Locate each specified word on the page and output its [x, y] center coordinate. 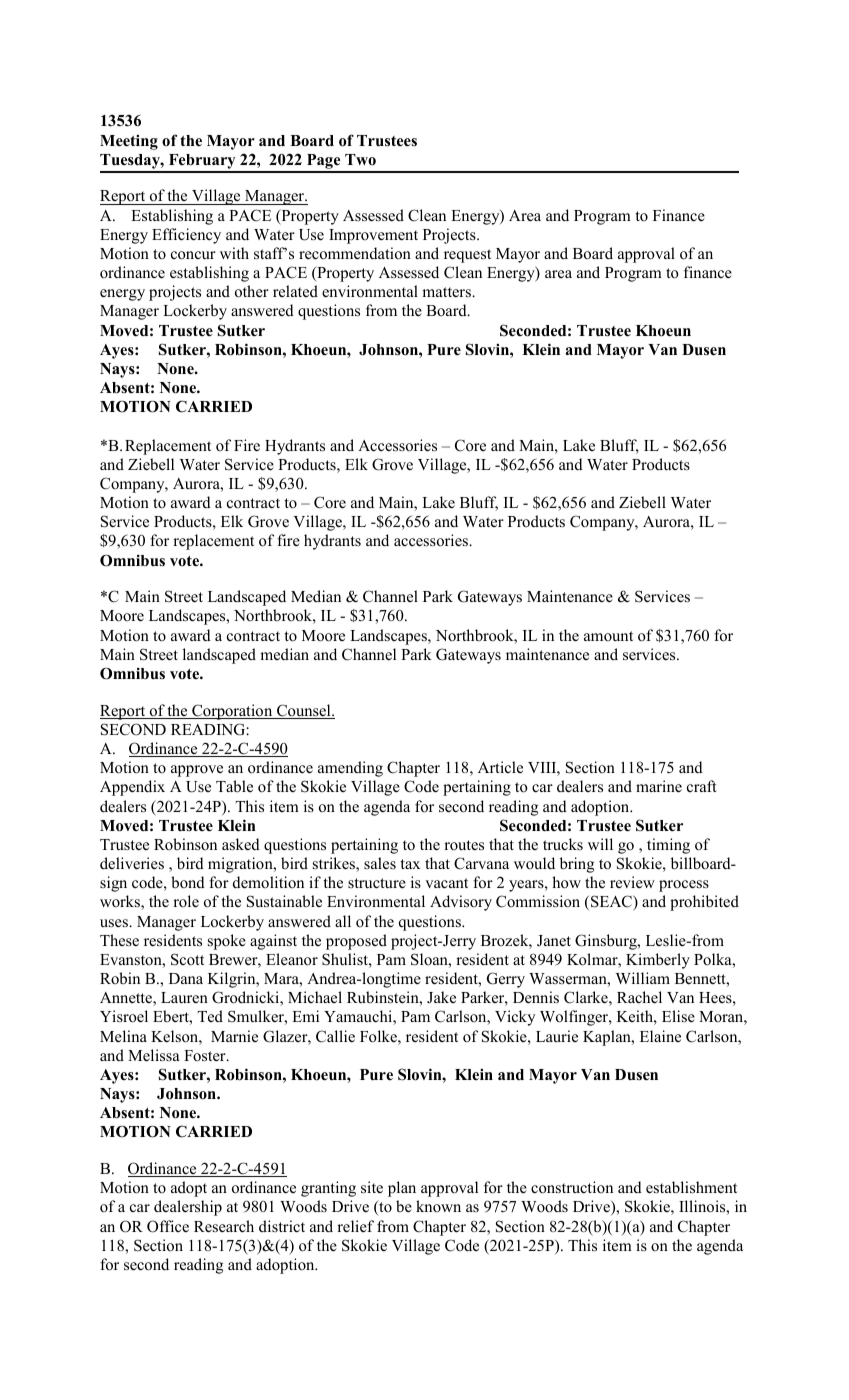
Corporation [232, 712]
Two [360, 160]
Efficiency [186, 236]
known [438, 1206]
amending [350, 769]
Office [168, 1226]
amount [608, 636]
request [467, 256]
